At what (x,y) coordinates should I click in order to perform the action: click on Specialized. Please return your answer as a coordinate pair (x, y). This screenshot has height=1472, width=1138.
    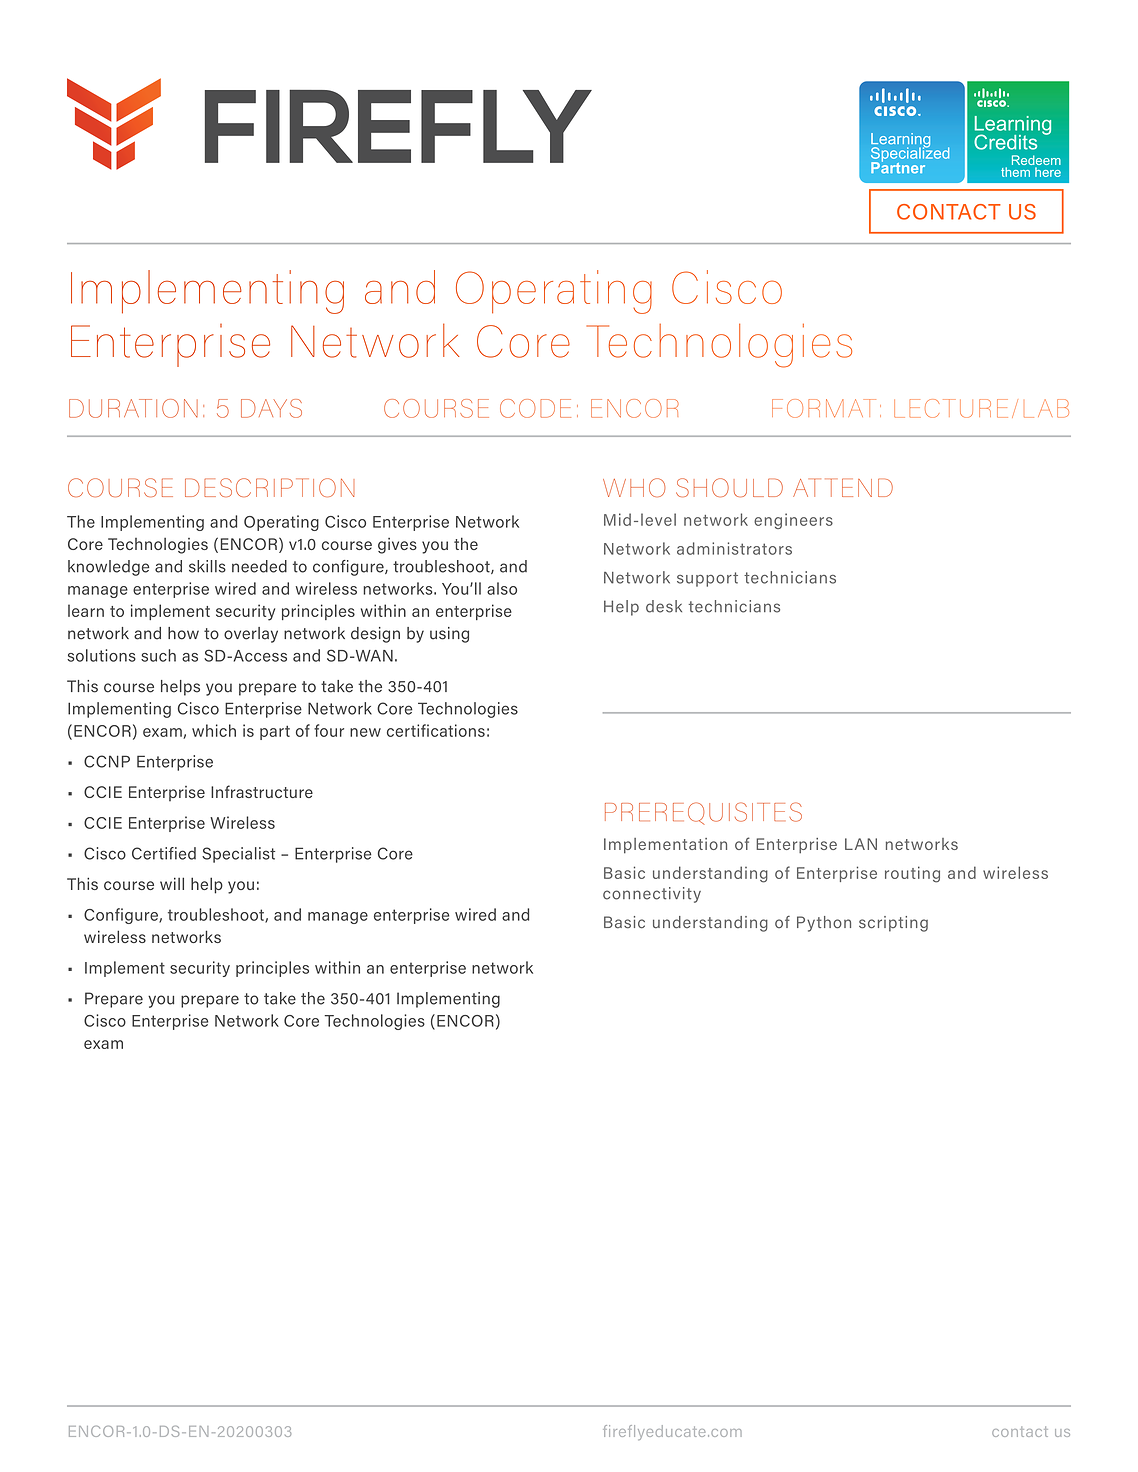
    Looking at the image, I should click on (910, 154).
